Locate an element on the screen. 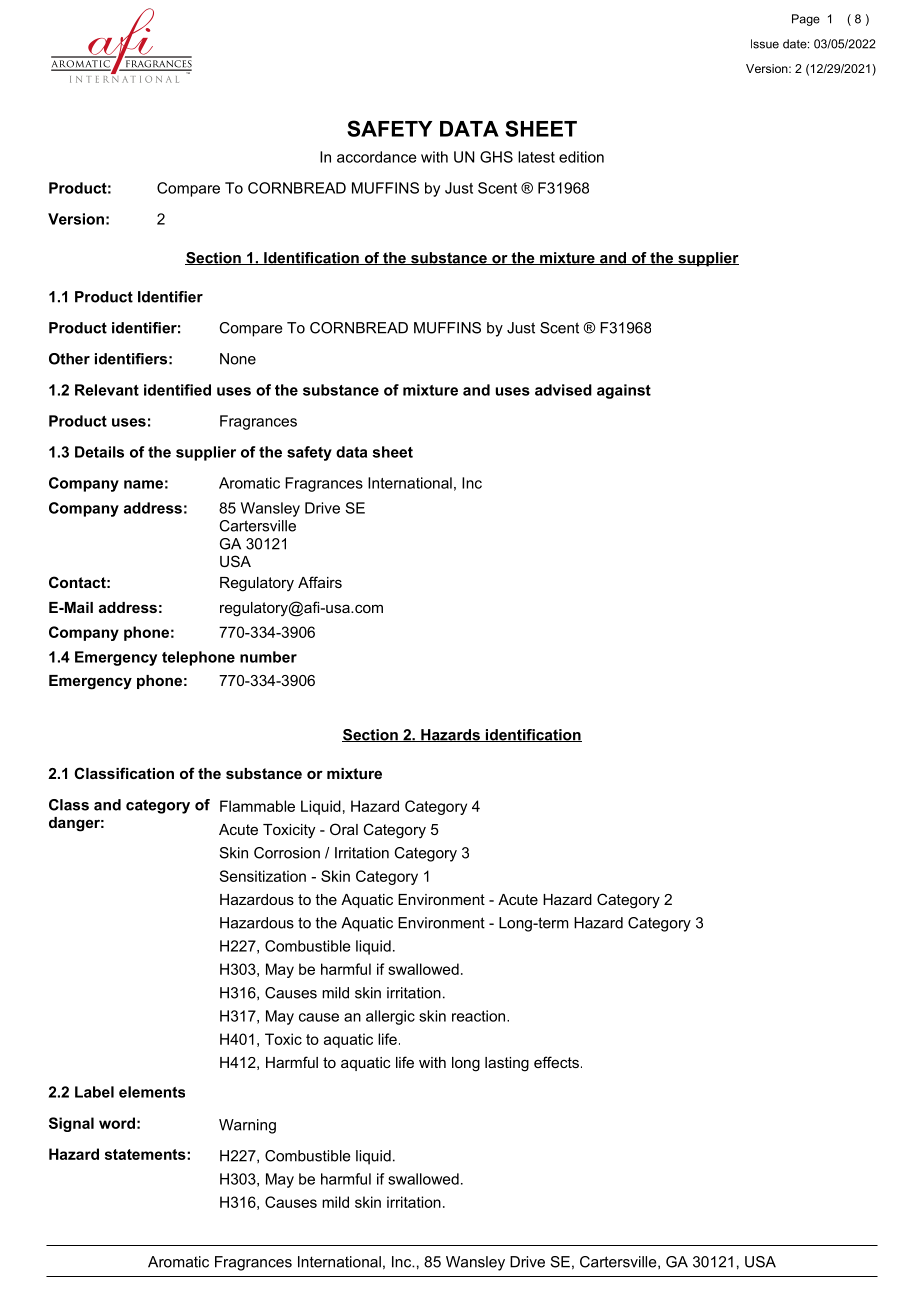 This screenshot has height=1308, width=924. elements is located at coordinates (152, 1092).
